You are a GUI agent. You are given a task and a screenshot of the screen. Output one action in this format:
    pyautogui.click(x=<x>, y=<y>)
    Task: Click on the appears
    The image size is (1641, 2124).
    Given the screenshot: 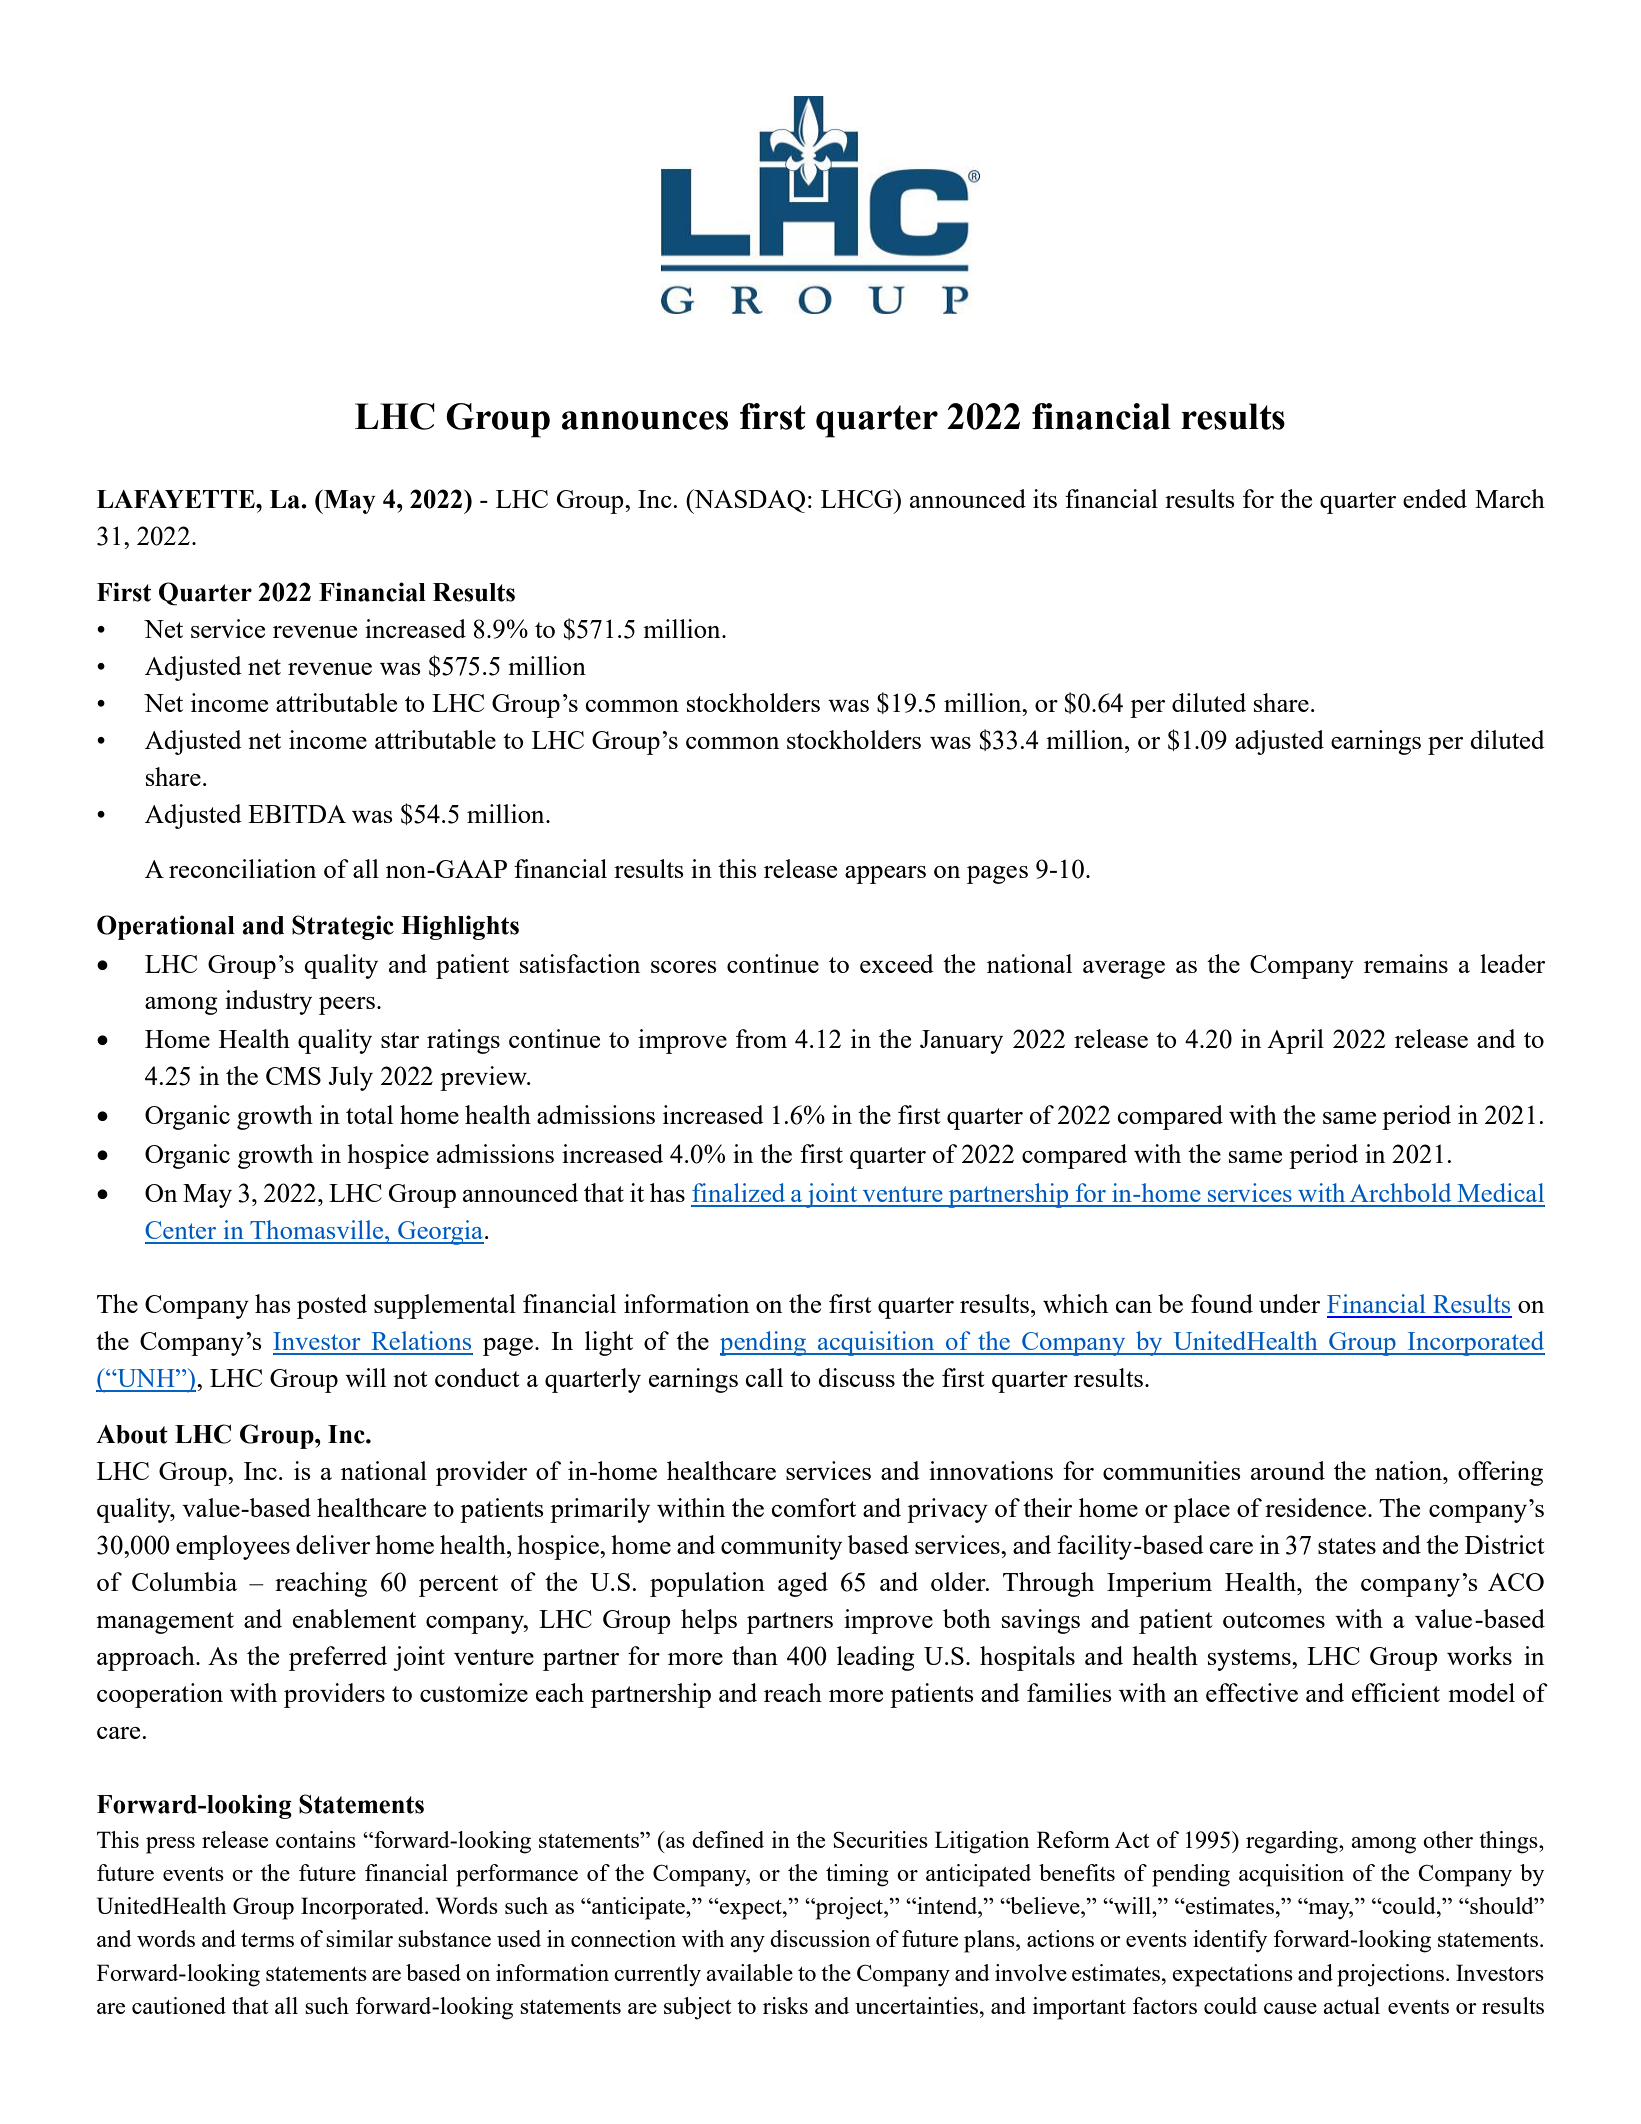 What is the action you would take?
    pyautogui.click(x=885, y=875)
